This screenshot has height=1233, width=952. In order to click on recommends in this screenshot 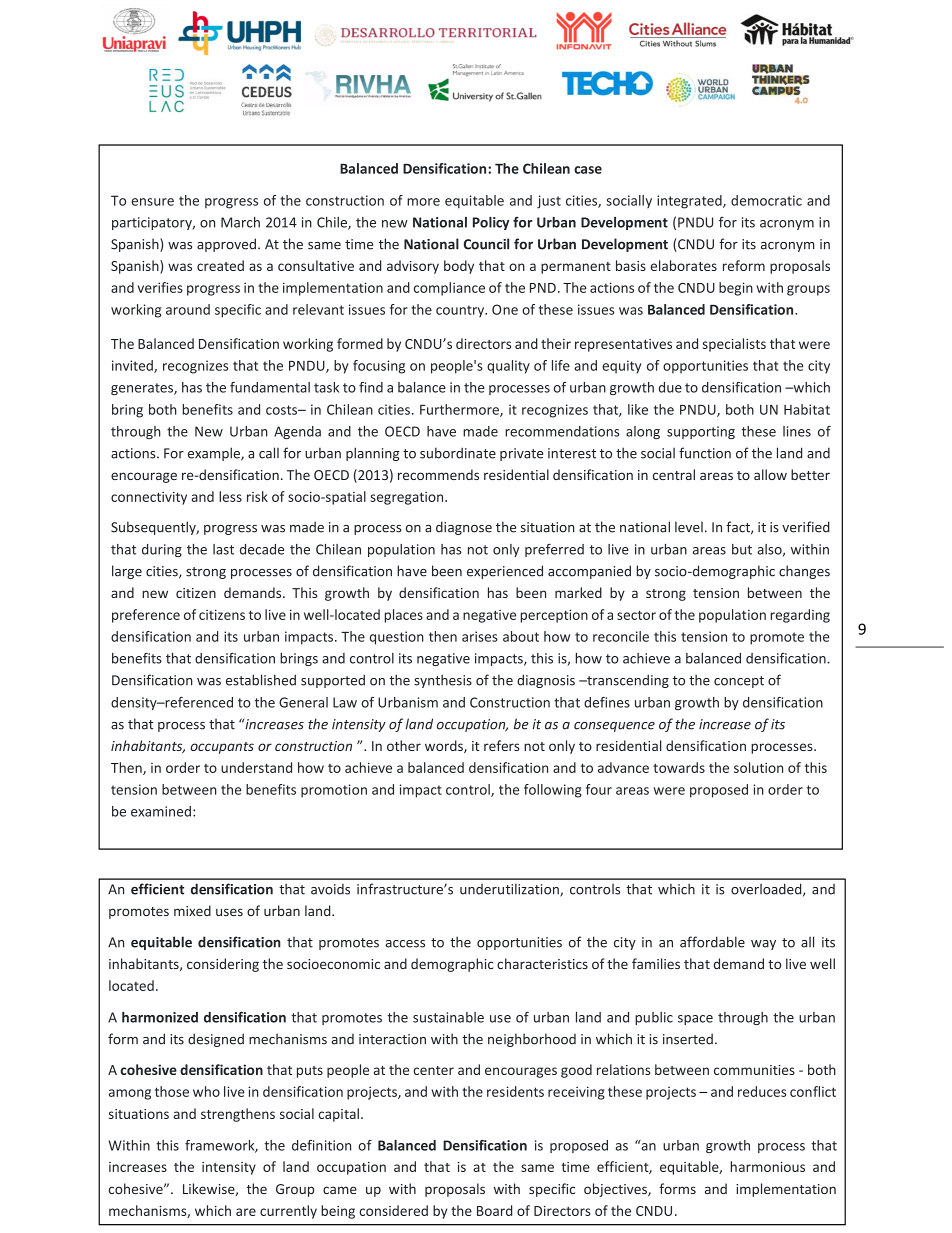, I will do `click(438, 474)`.
